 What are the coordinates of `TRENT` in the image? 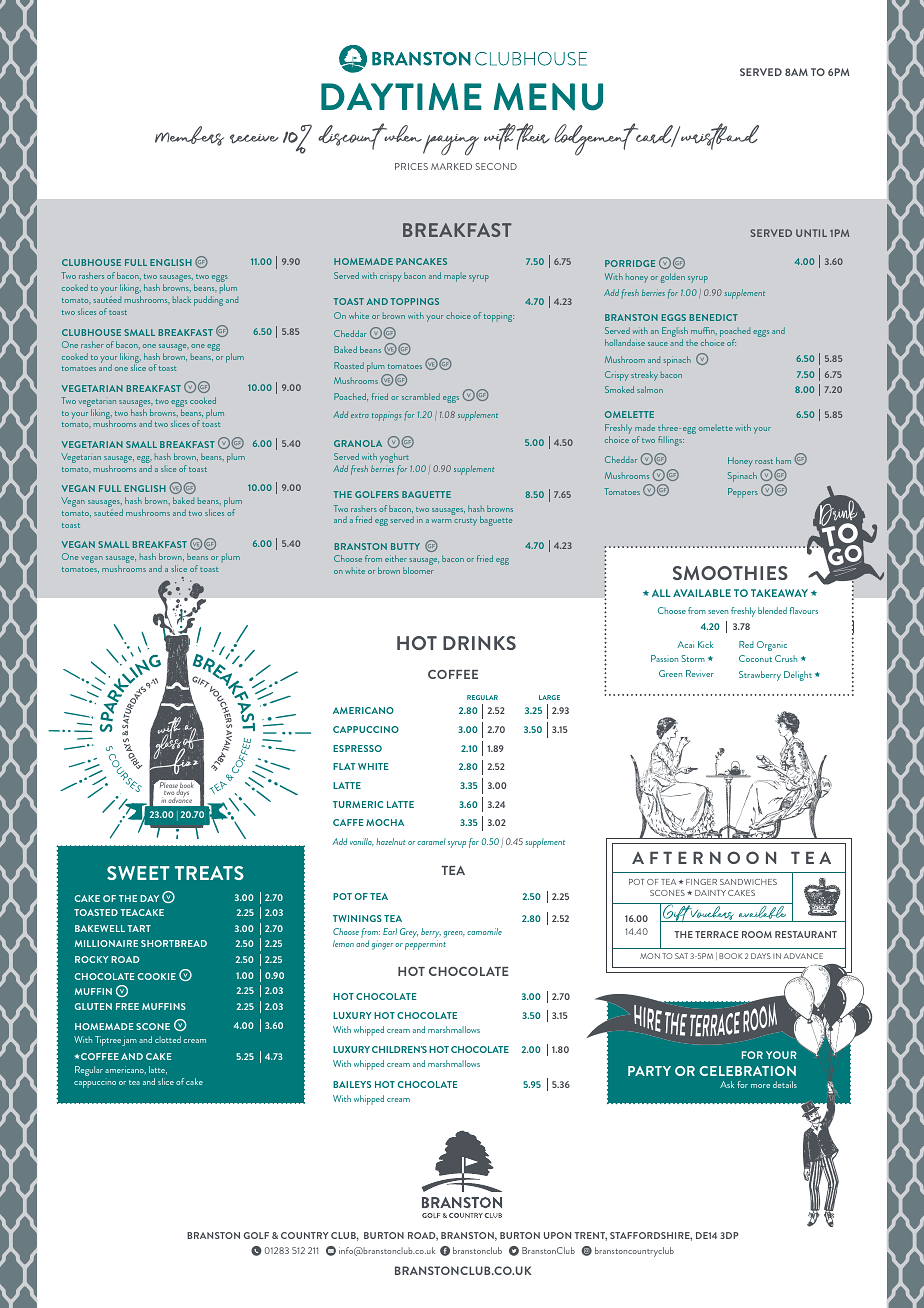 It's located at (590, 1236).
